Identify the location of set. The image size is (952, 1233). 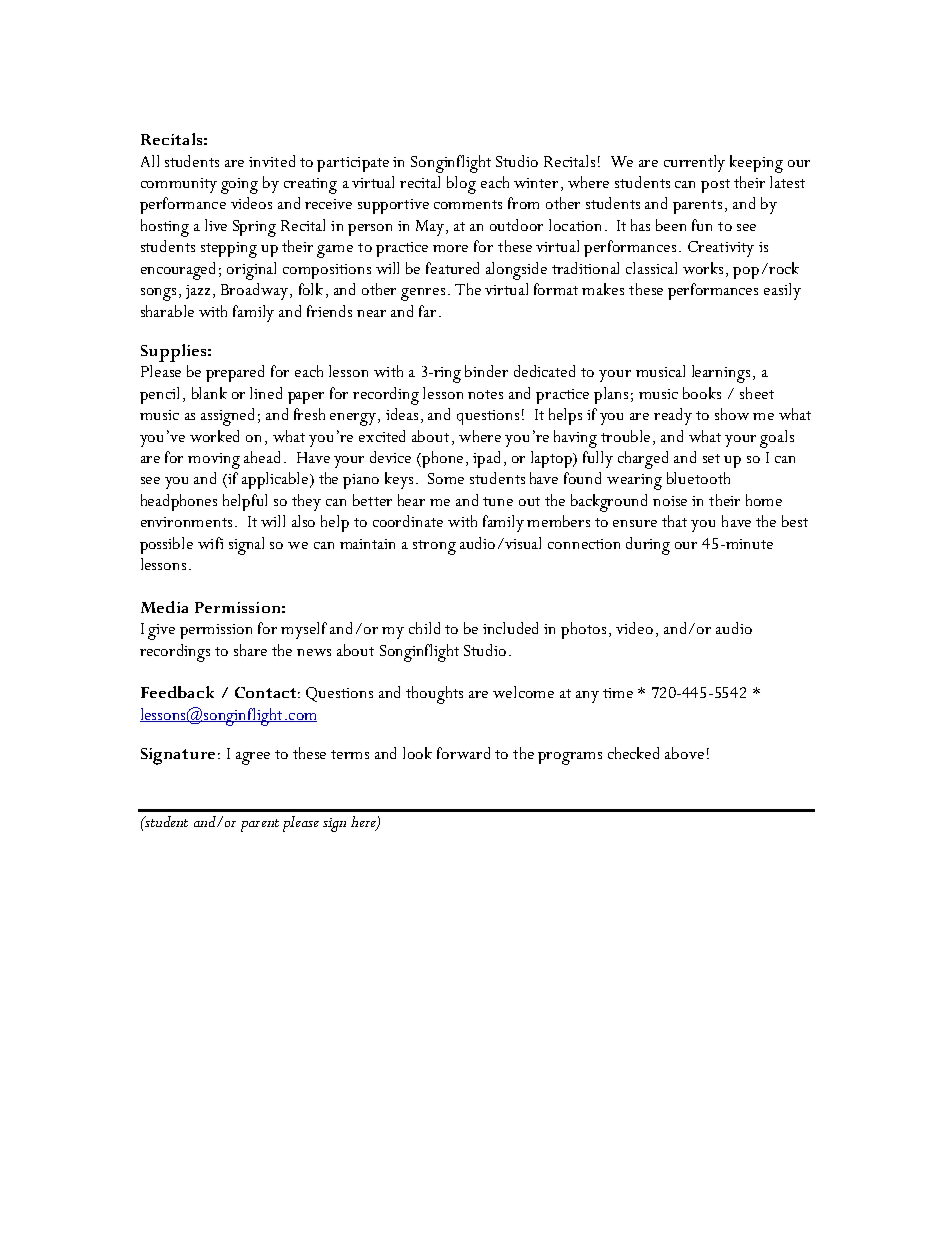
(711, 458).
